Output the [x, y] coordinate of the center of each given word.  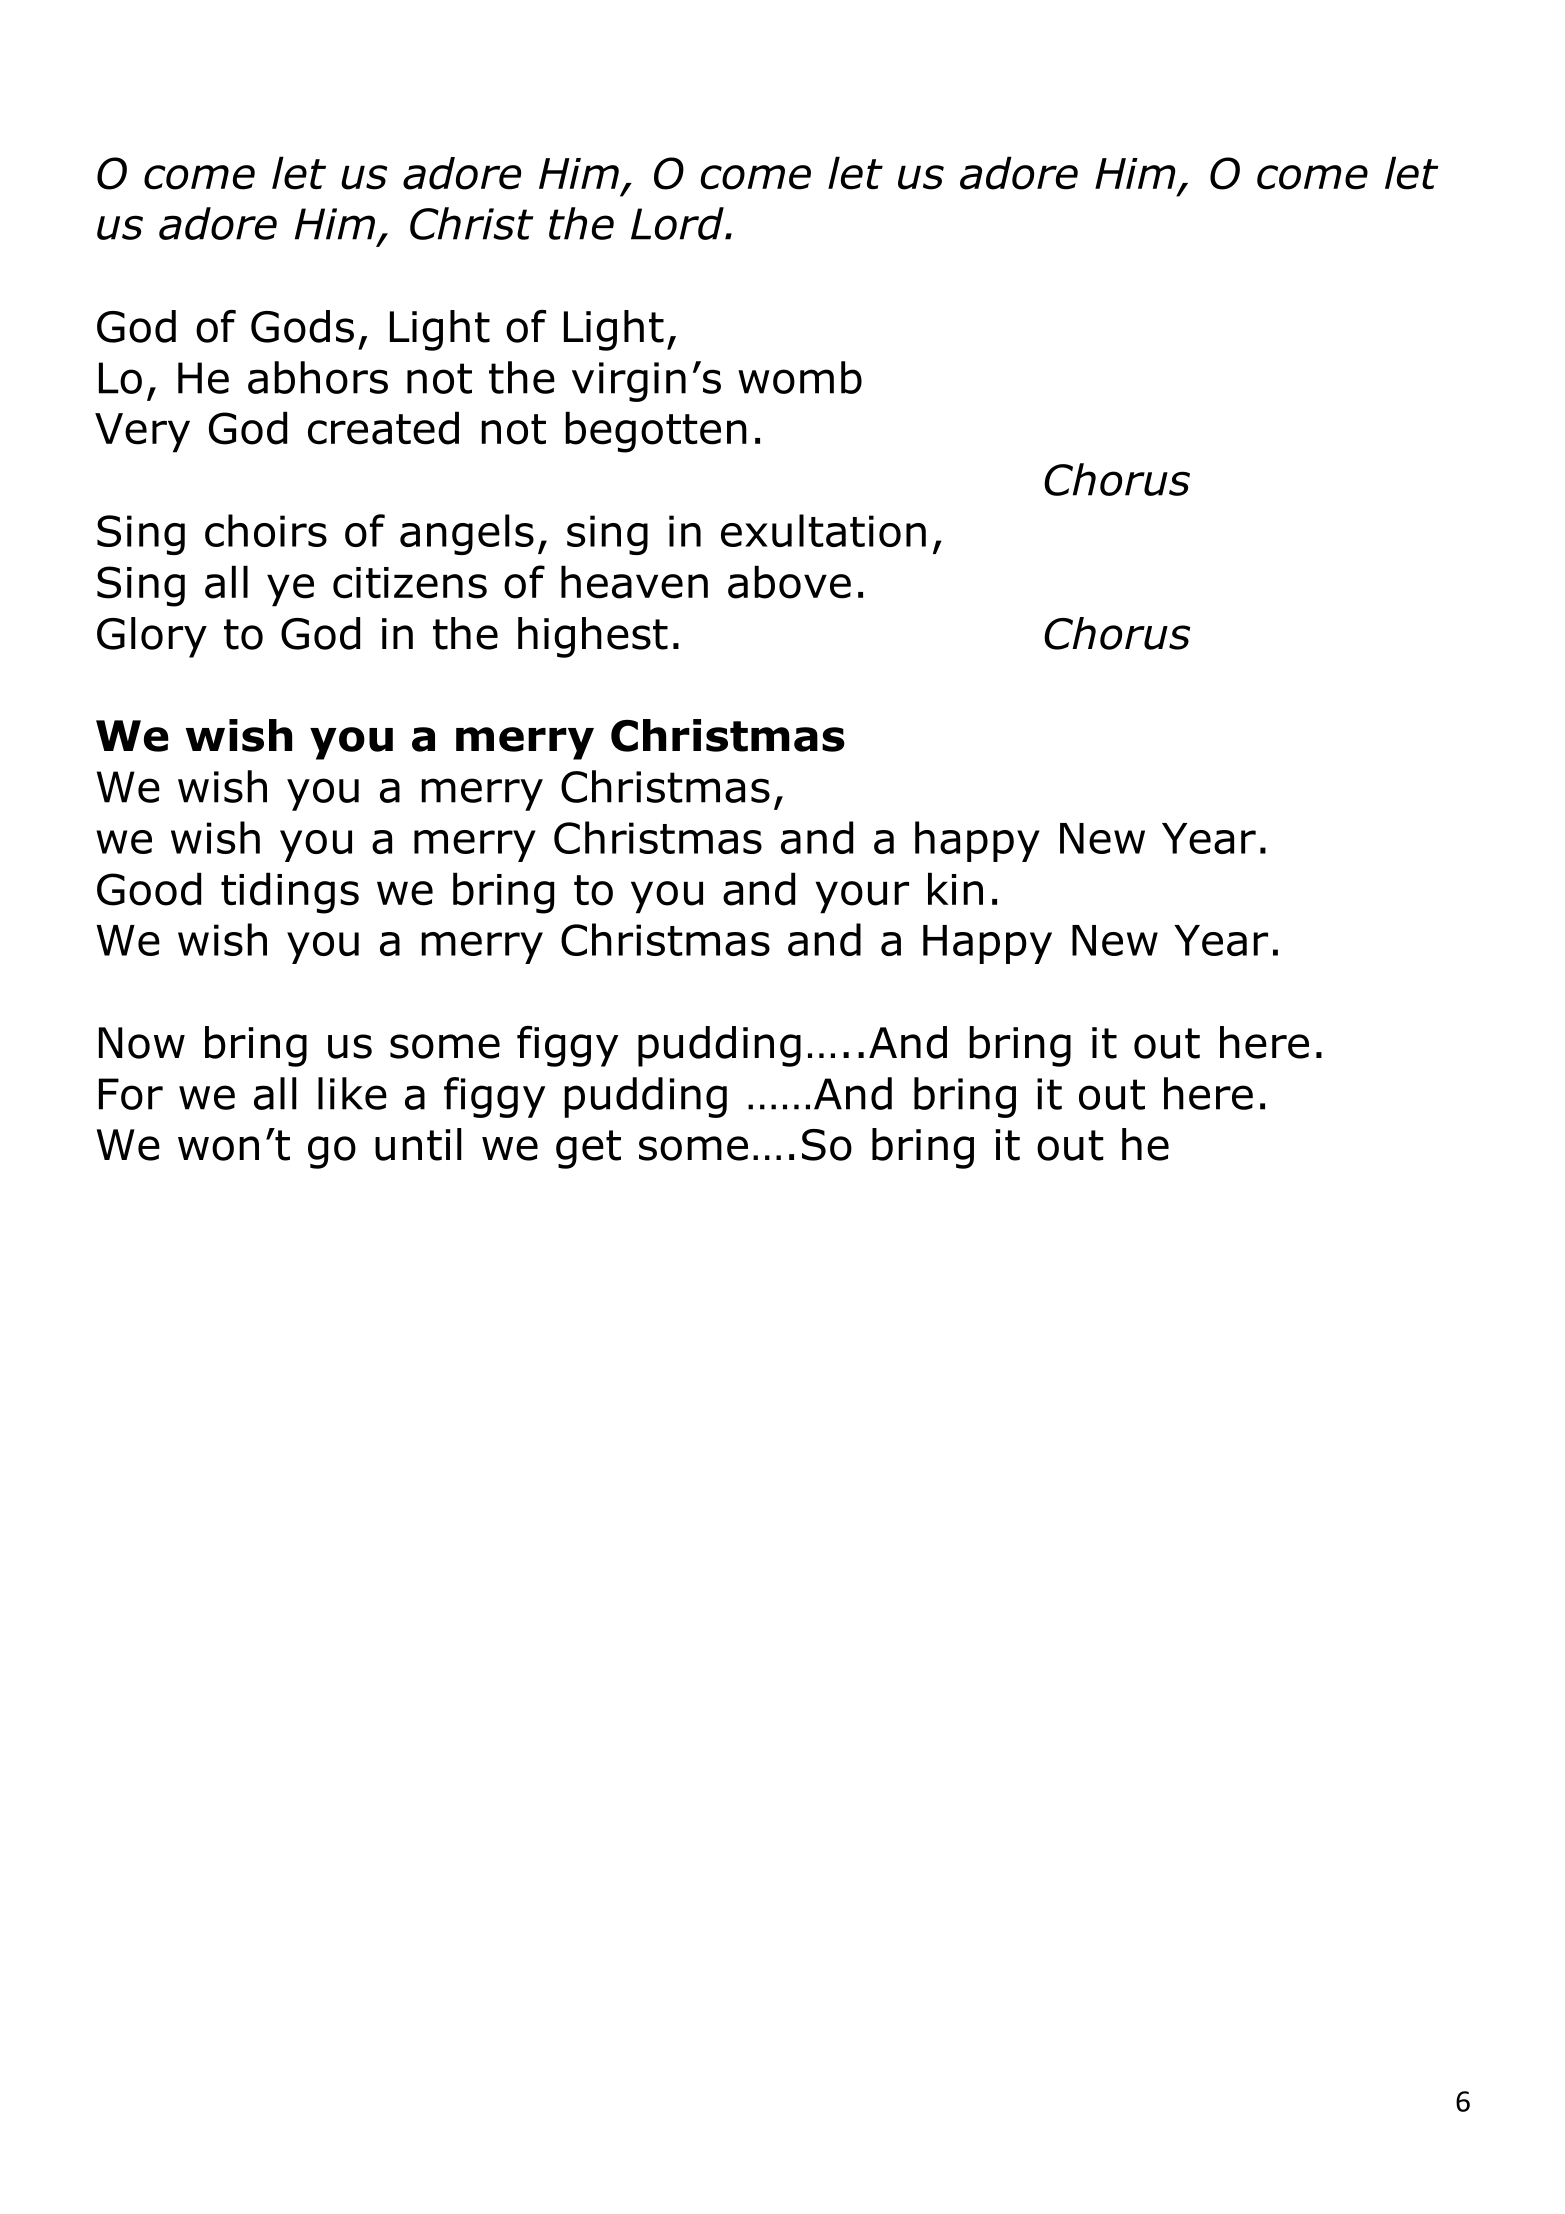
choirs [266, 530]
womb [800, 377]
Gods [302, 326]
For [131, 1094]
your [862, 897]
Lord [678, 223]
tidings [290, 893]
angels [467, 534]
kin [955, 888]
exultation [823, 530]
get [588, 1149]
